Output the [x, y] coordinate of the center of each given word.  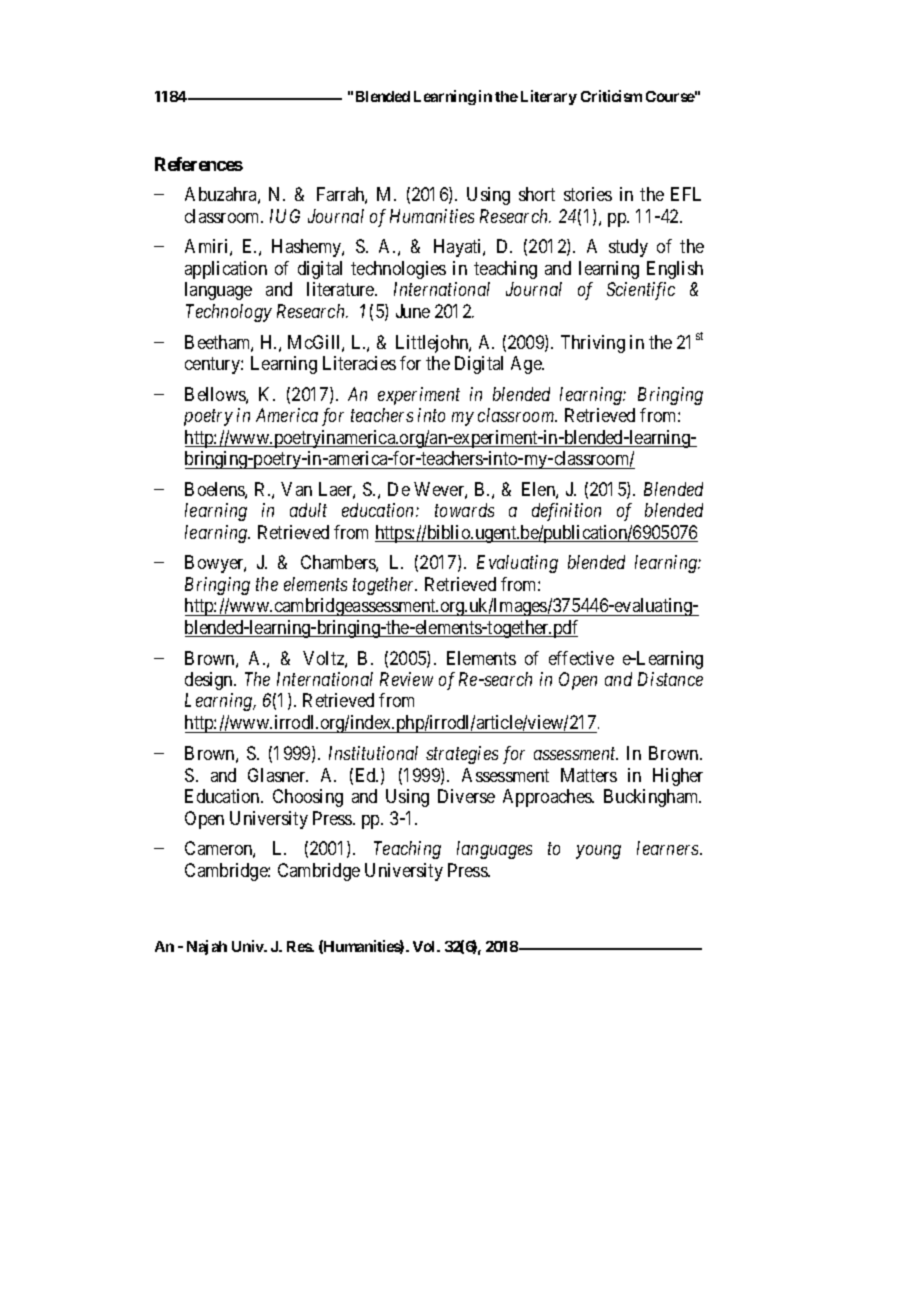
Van [296, 489]
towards [464, 510]
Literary [549, 97]
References [199, 164]
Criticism [611, 96]
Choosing [308, 798]
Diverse [466, 796]
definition [566, 512]
